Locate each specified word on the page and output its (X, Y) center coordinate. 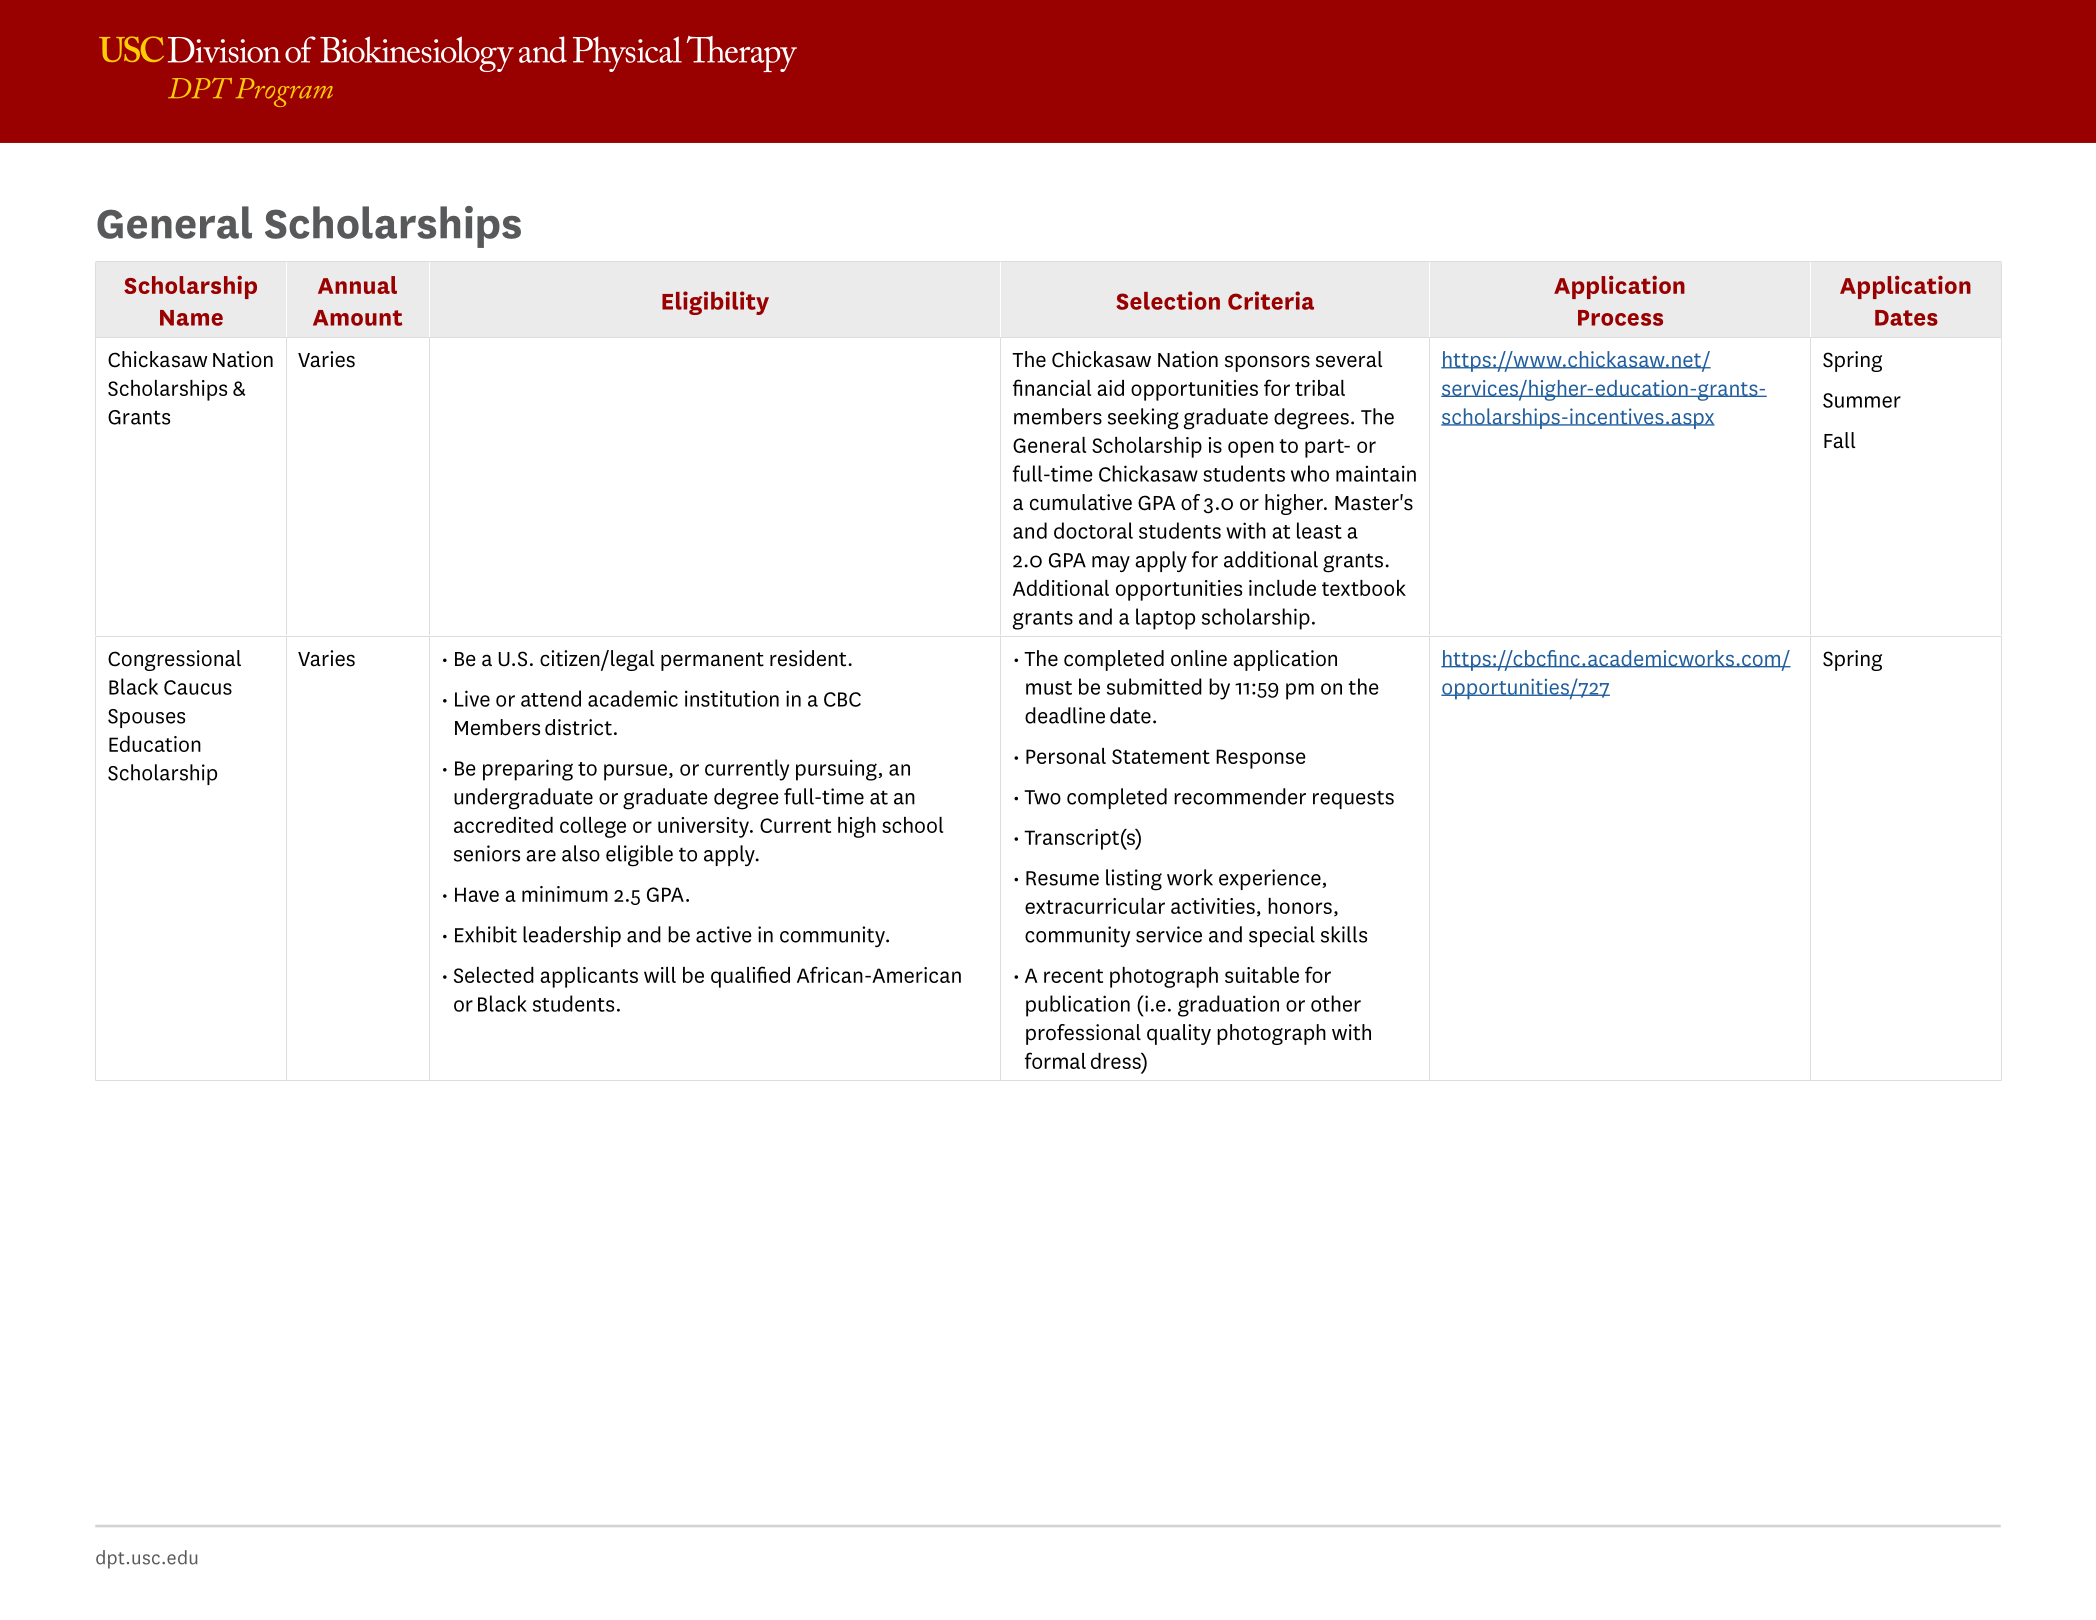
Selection (1168, 300)
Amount (357, 318)
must (1049, 688)
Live (472, 698)
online (1199, 658)
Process (1620, 318)
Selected (494, 975)
